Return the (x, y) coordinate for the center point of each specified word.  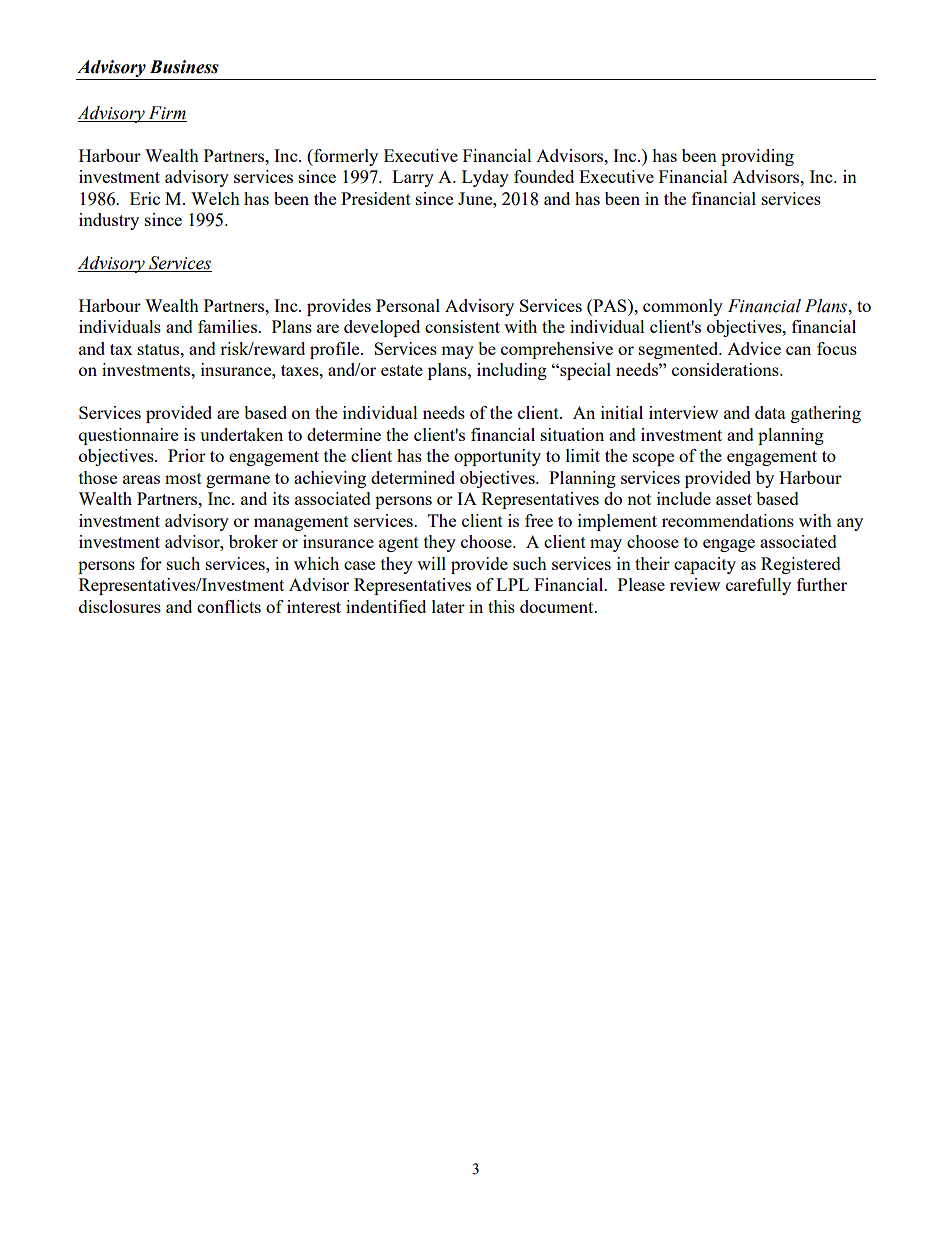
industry (109, 221)
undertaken (241, 434)
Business (184, 67)
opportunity (497, 457)
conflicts (229, 606)
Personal (408, 305)
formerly (345, 157)
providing (757, 157)
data (770, 412)
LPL (512, 584)
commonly (683, 307)
